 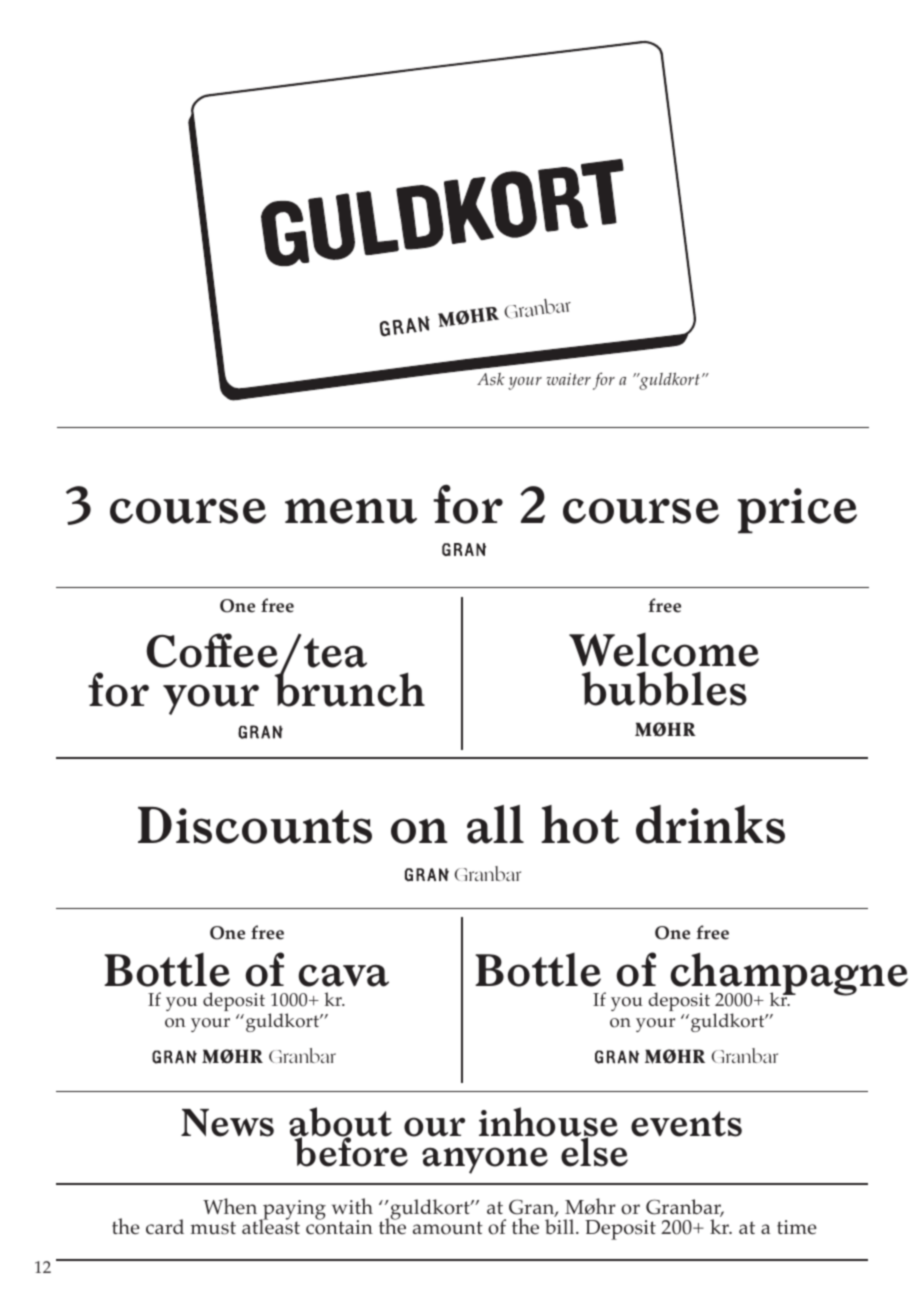 I want to click on drinks, so click(x=710, y=824).
